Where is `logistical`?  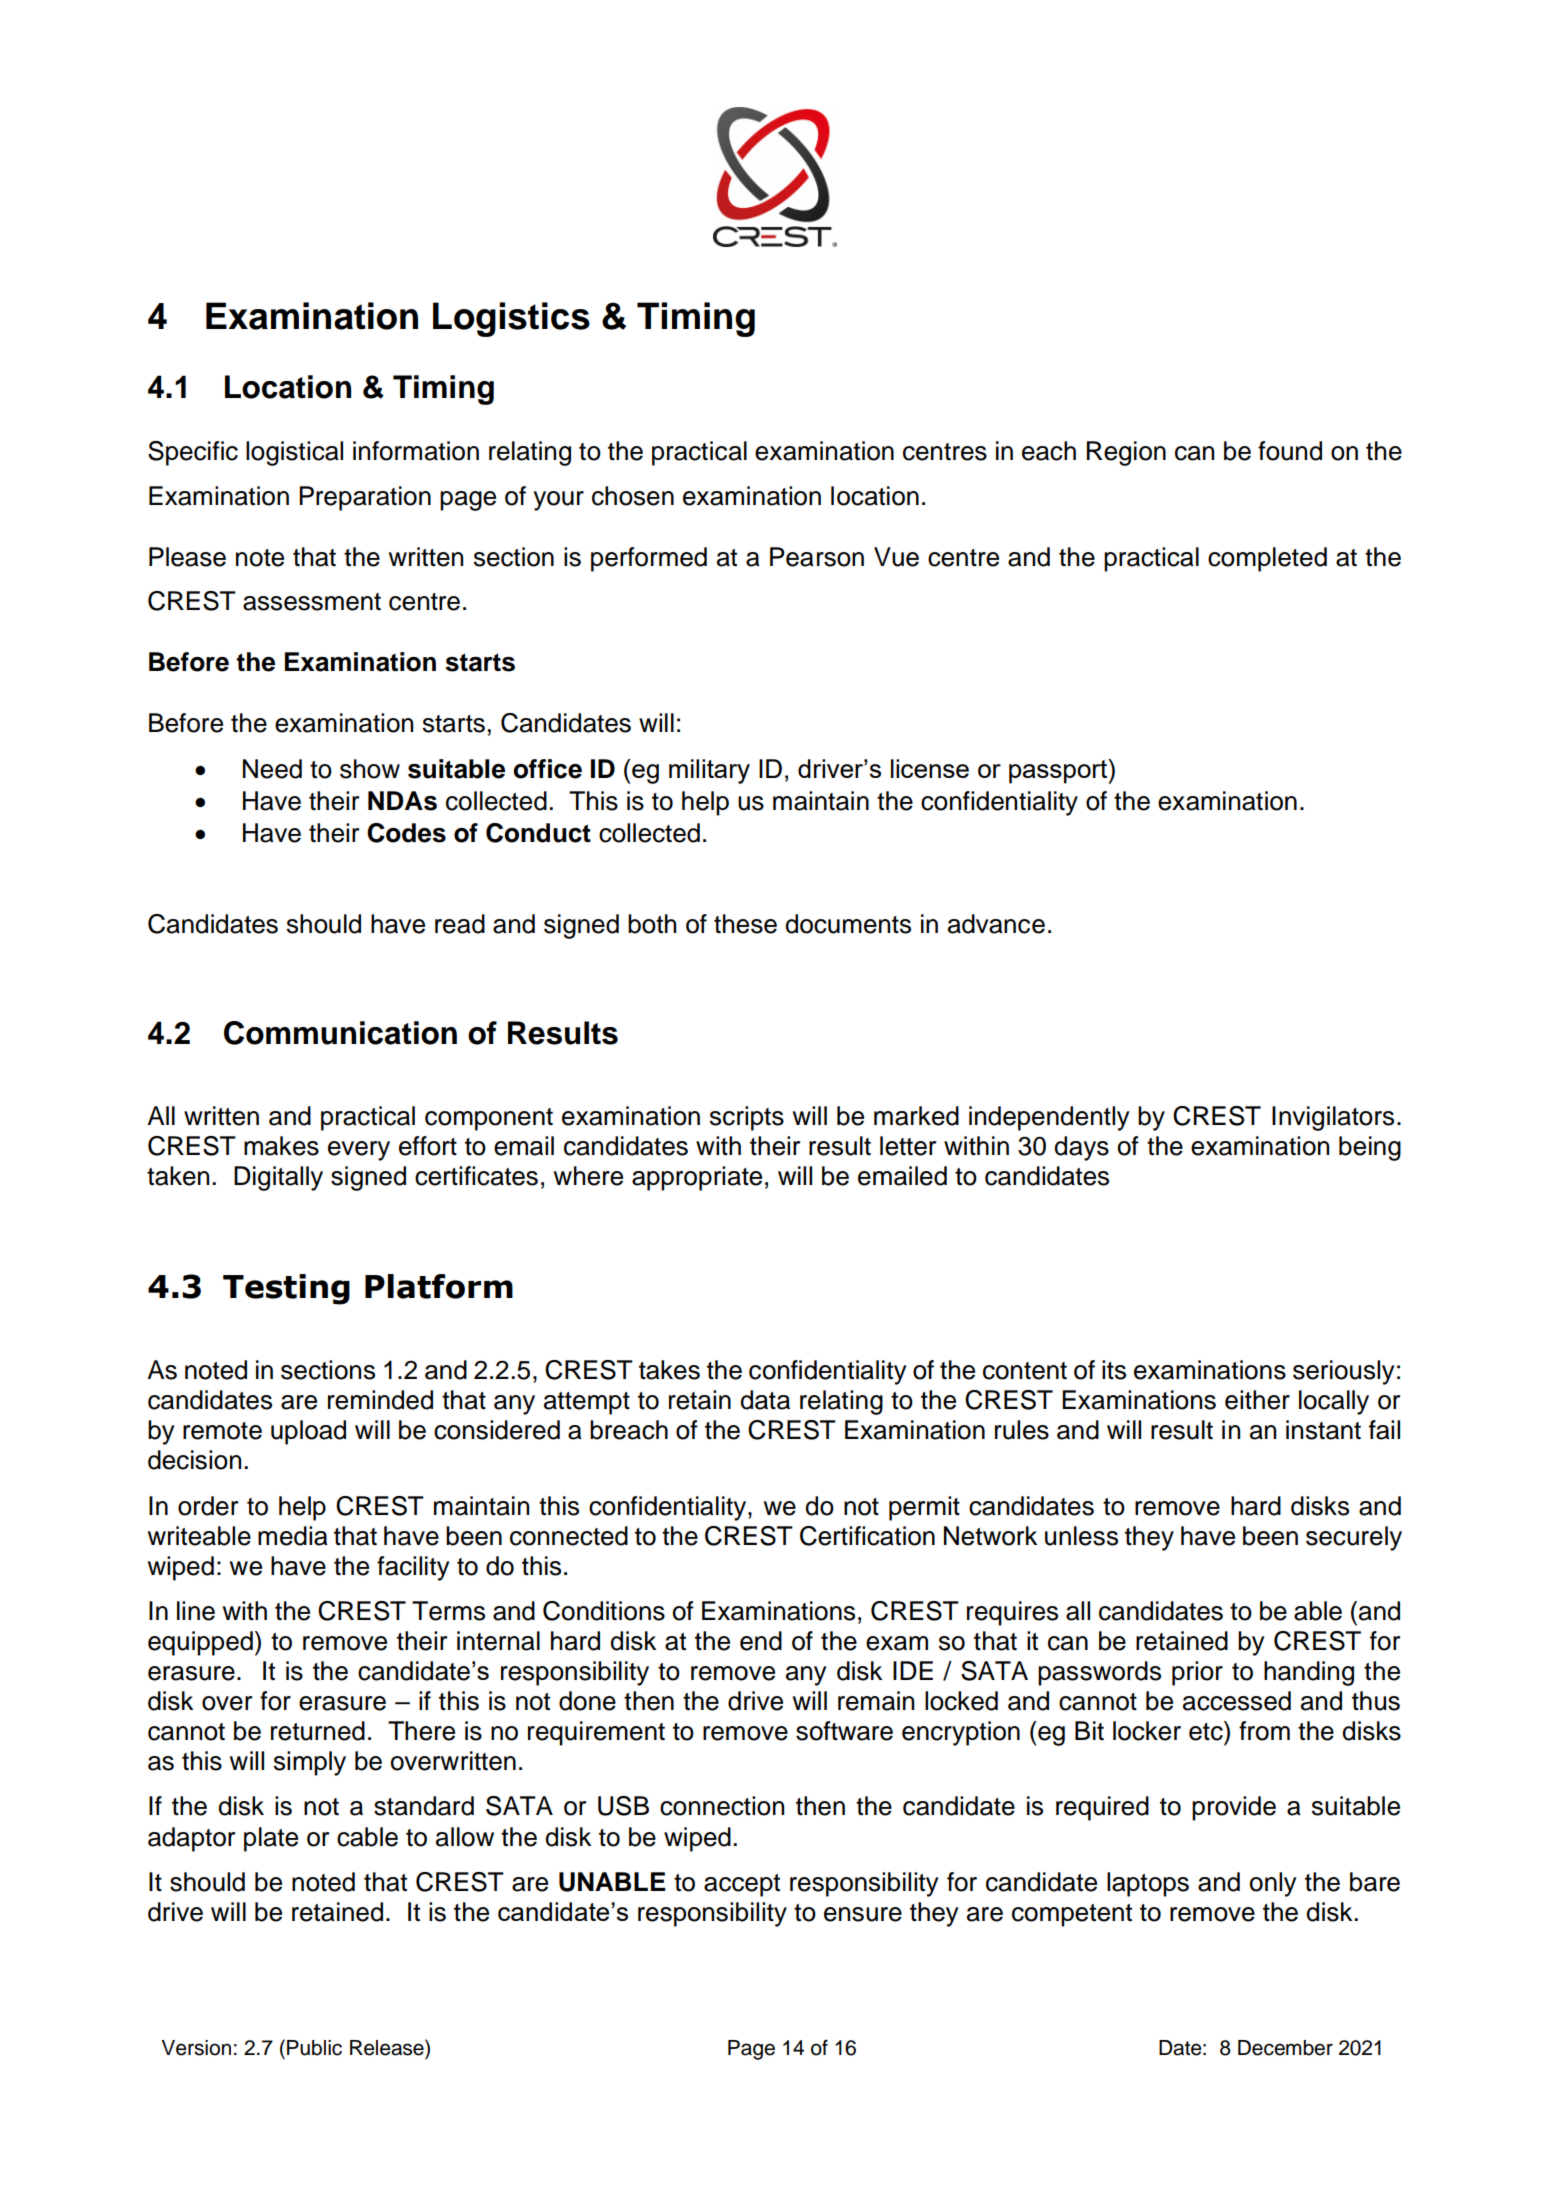 logistical is located at coordinates (294, 453).
